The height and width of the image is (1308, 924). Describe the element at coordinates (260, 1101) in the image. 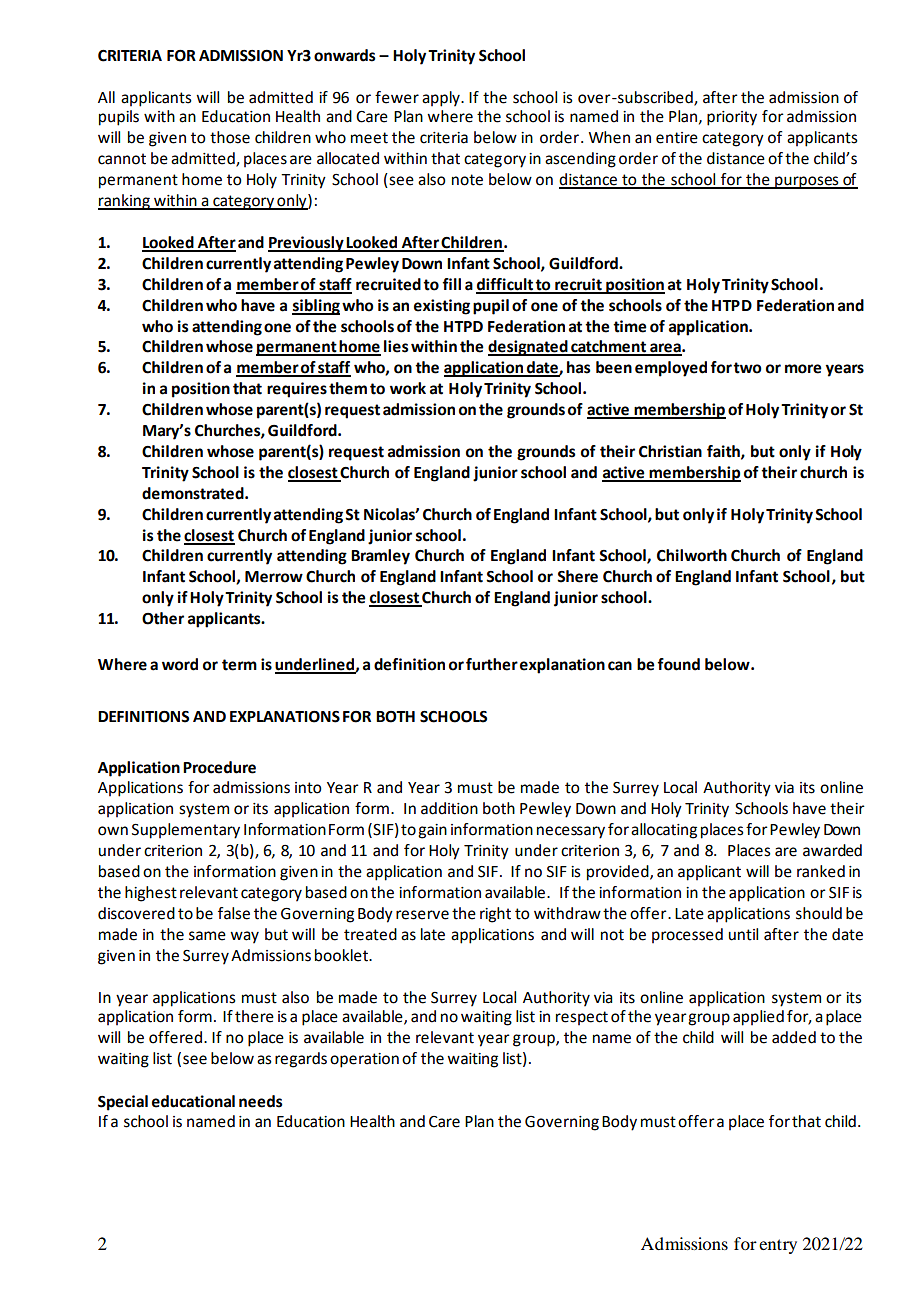

I see `needs` at that location.
